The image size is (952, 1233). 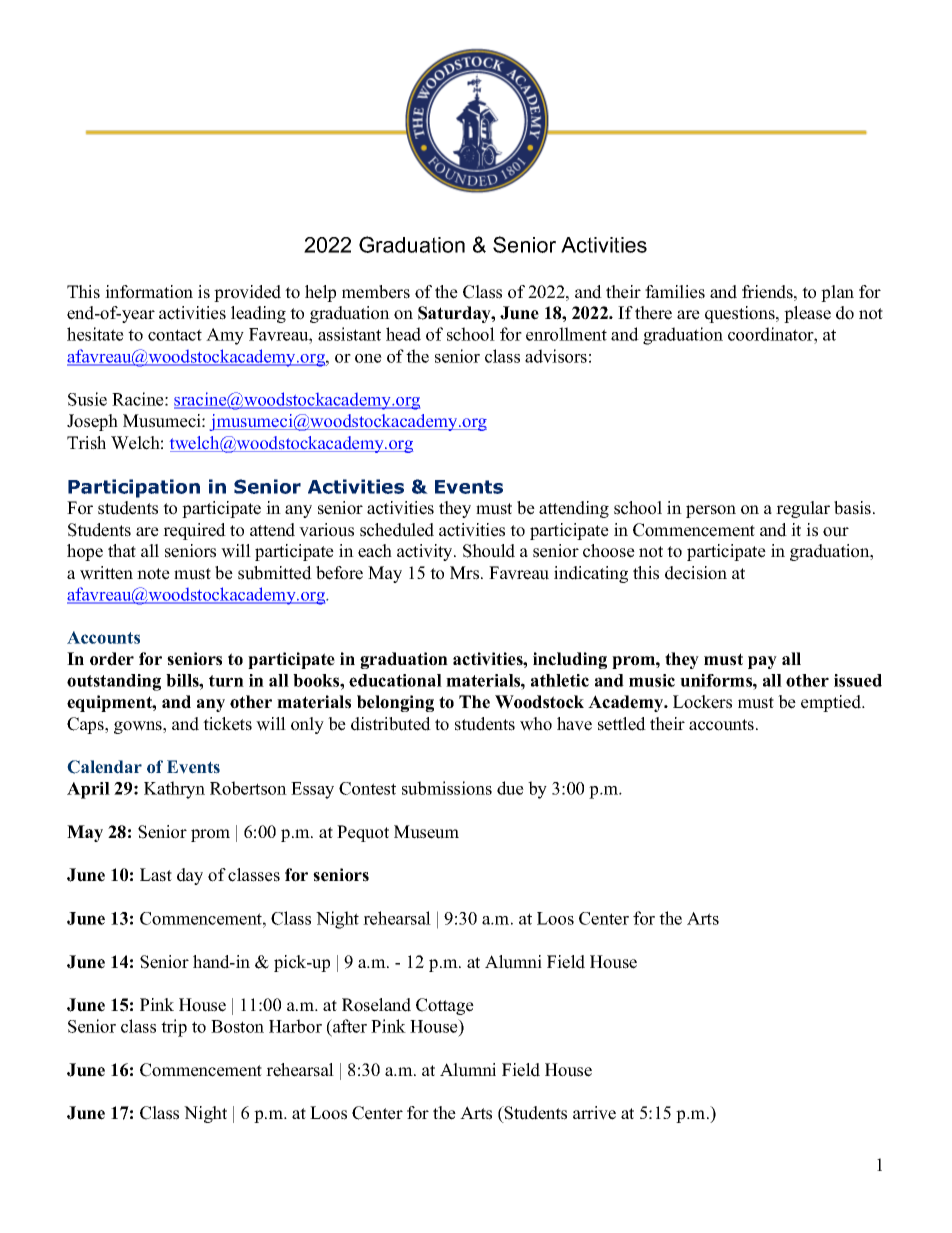 What do you see at coordinates (156, 875) in the page?
I see `Last` at bounding box center [156, 875].
